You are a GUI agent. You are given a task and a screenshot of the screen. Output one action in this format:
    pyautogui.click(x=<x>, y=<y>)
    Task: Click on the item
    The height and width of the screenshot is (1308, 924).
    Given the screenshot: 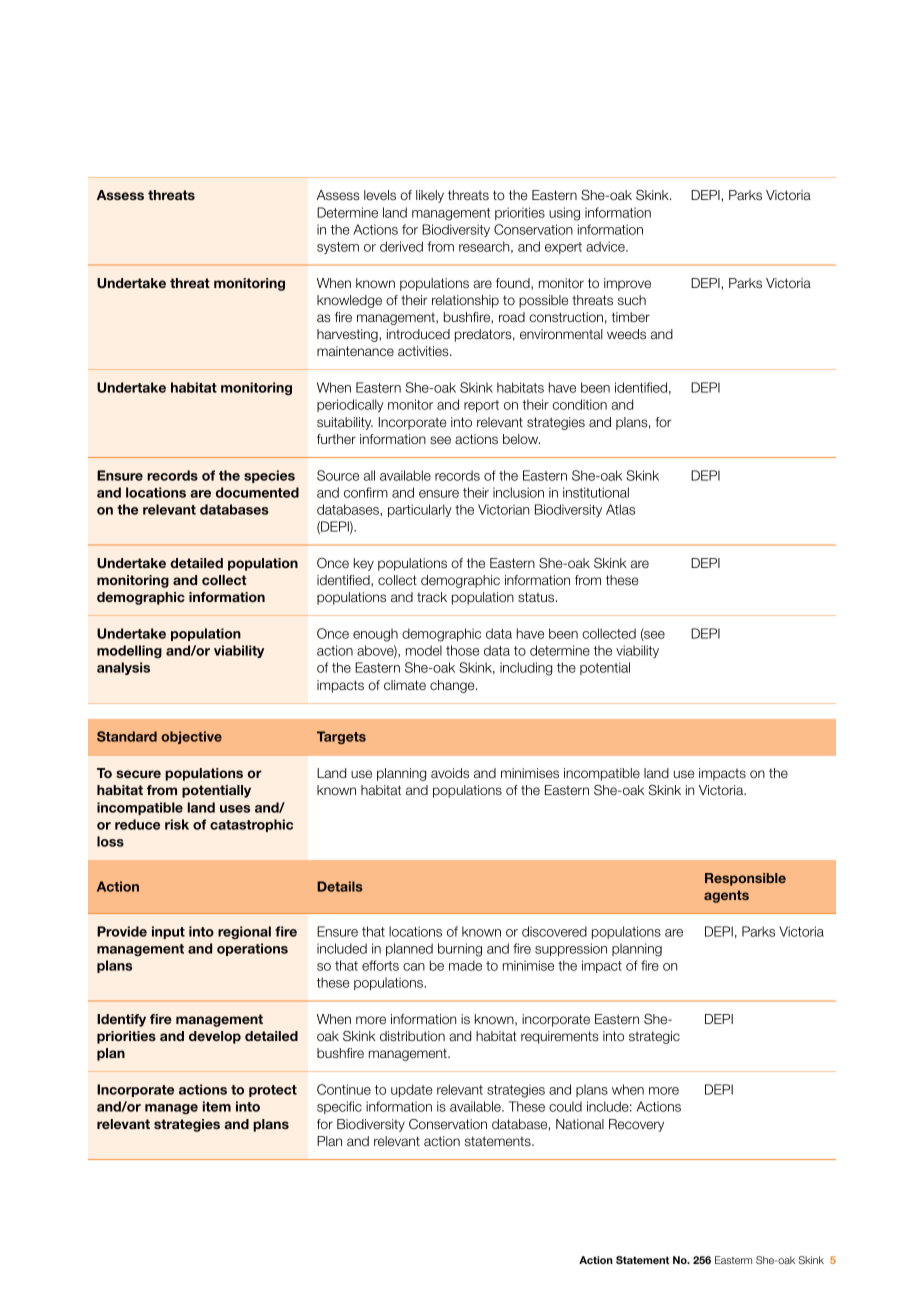 What is the action you would take?
    pyautogui.click(x=217, y=1106)
